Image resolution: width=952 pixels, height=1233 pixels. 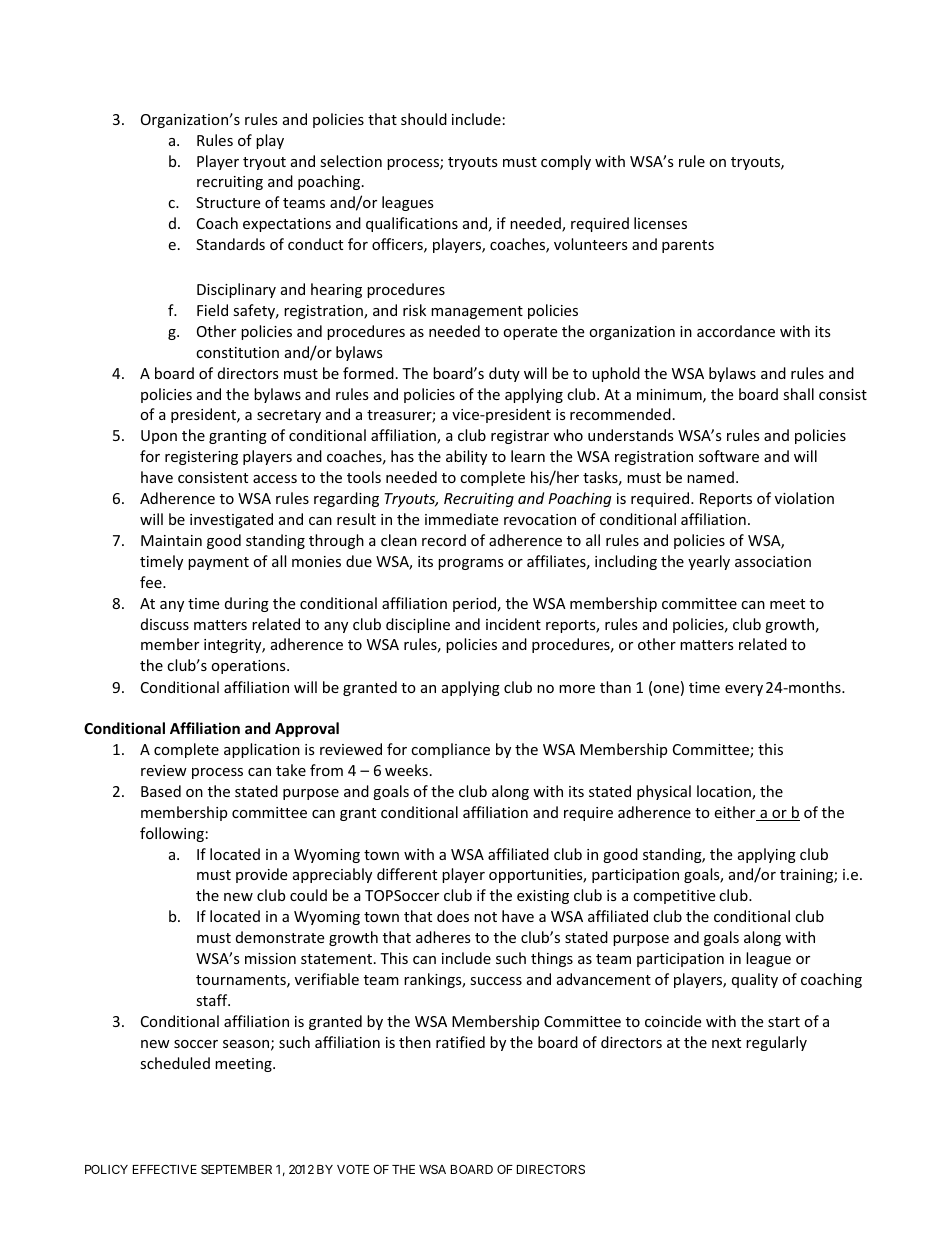 I want to click on EFFECTIVE, so click(x=165, y=1169).
